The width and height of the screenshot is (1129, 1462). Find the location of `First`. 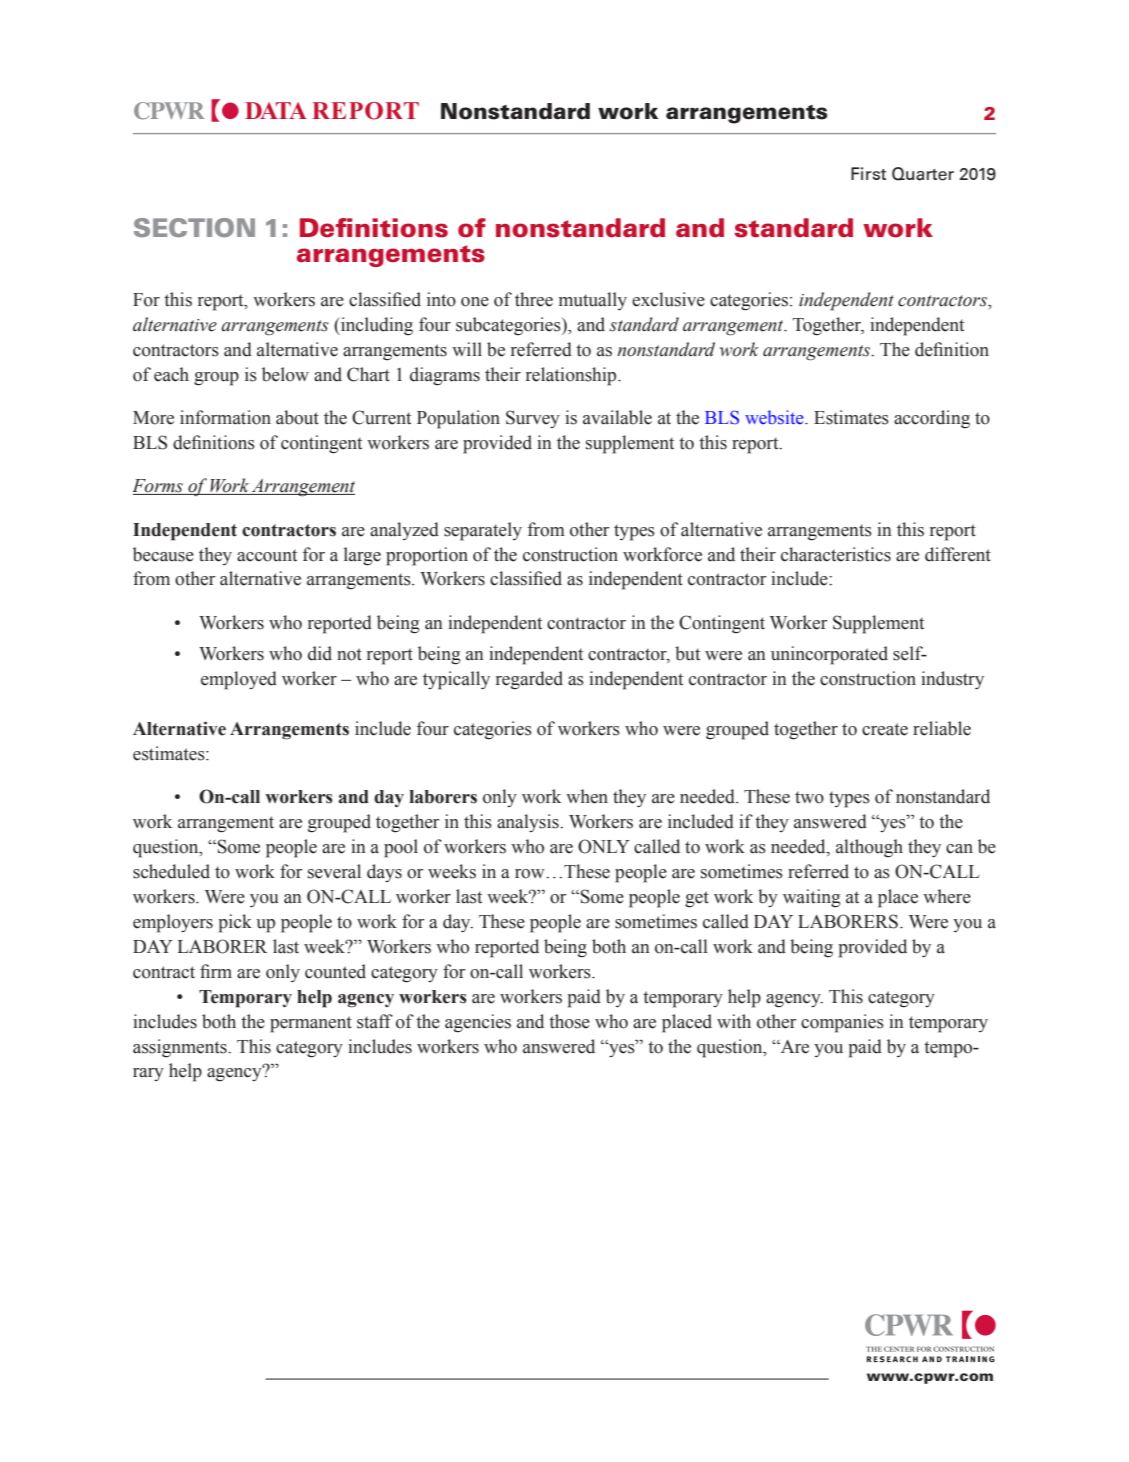

First is located at coordinates (868, 173).
